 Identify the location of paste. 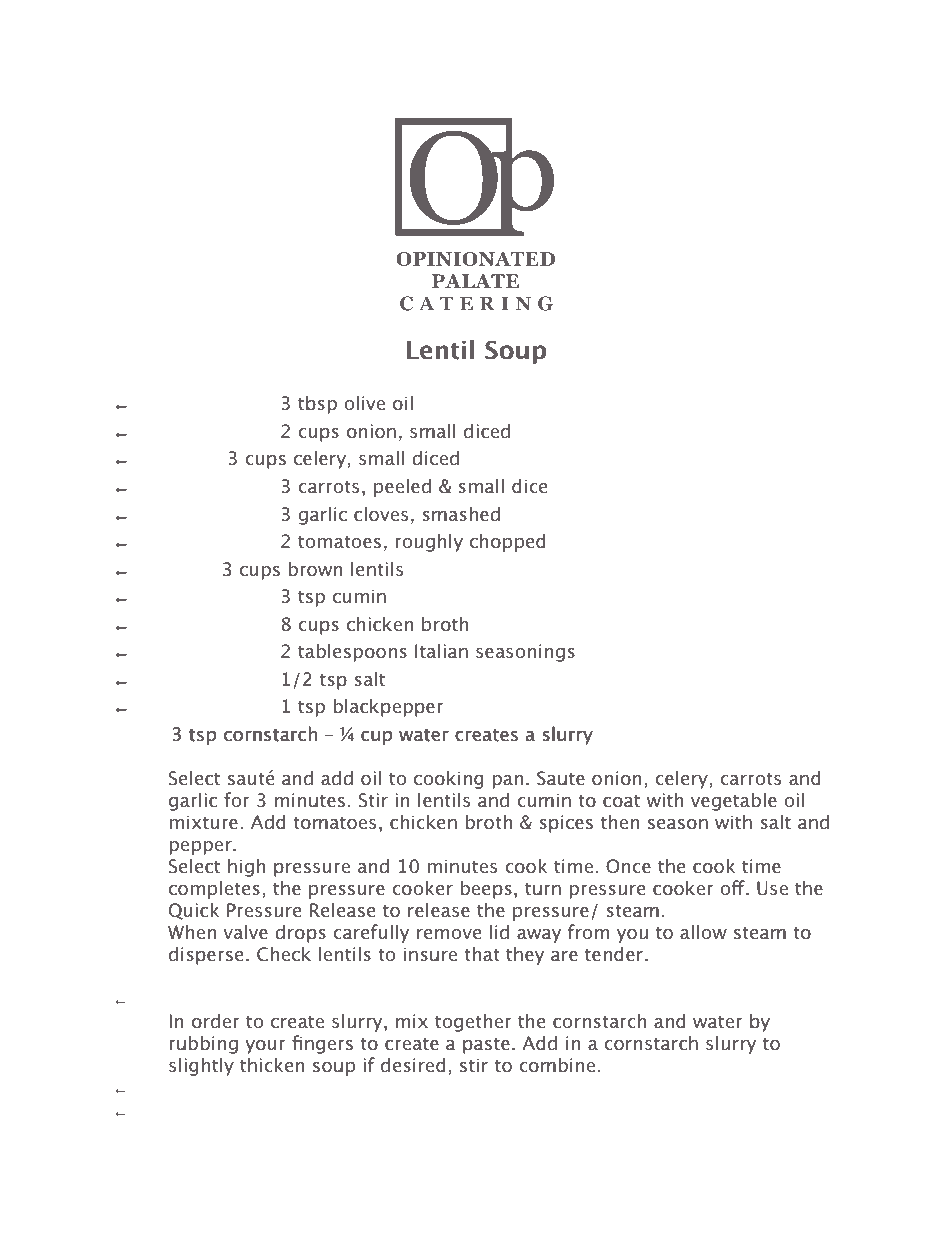
(486, 1046).
